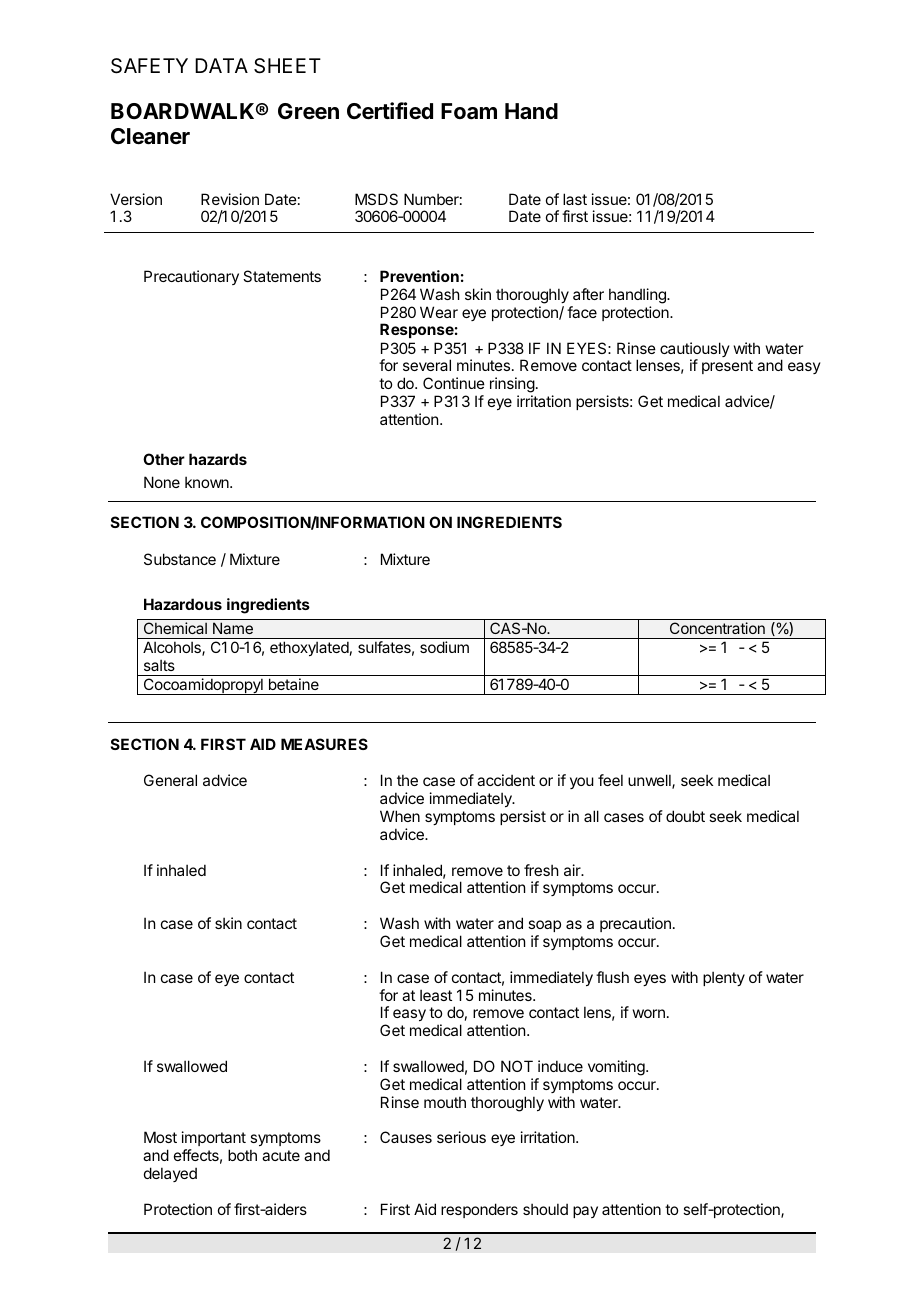  What do you see at coordinates (400, 816) in the page?
I see `When` at bounding box center [400, 816].
